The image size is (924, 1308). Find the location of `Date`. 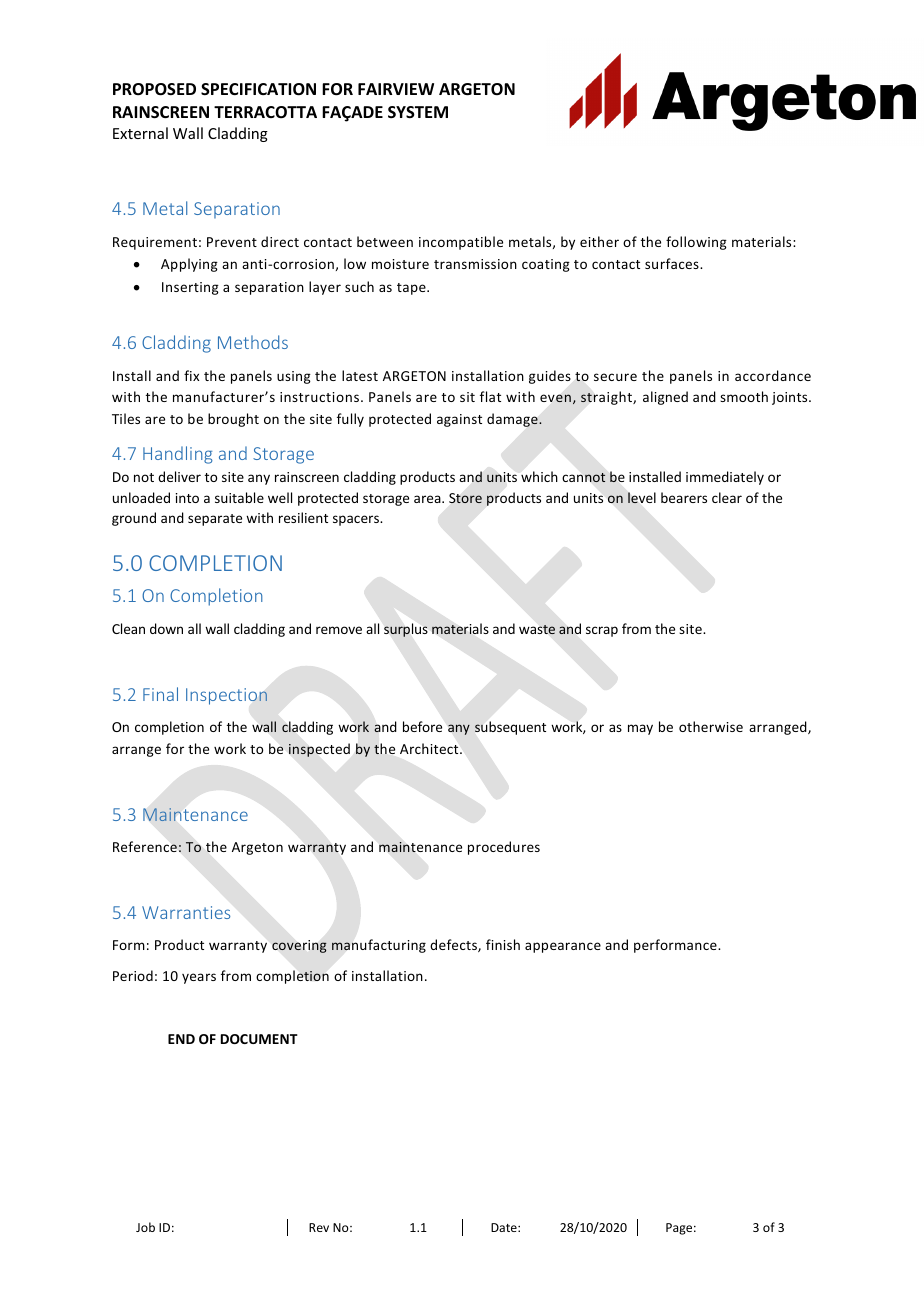

Date is located at coordinates (505, 1227).
